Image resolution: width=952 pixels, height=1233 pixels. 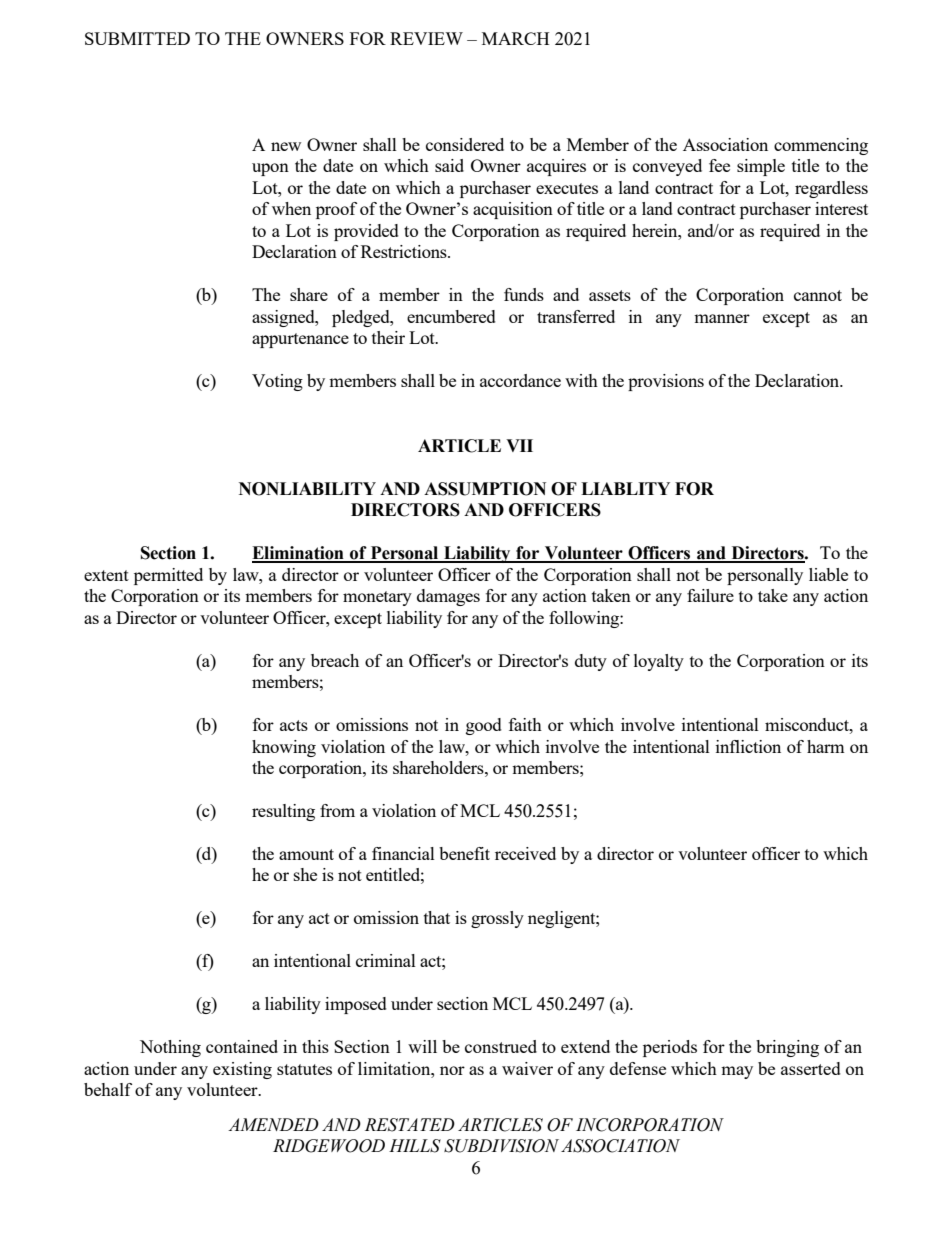 What do you see at coordinates (284, 748) in the screenshot?
I see `knowing` at bounding box center [284, 748].
